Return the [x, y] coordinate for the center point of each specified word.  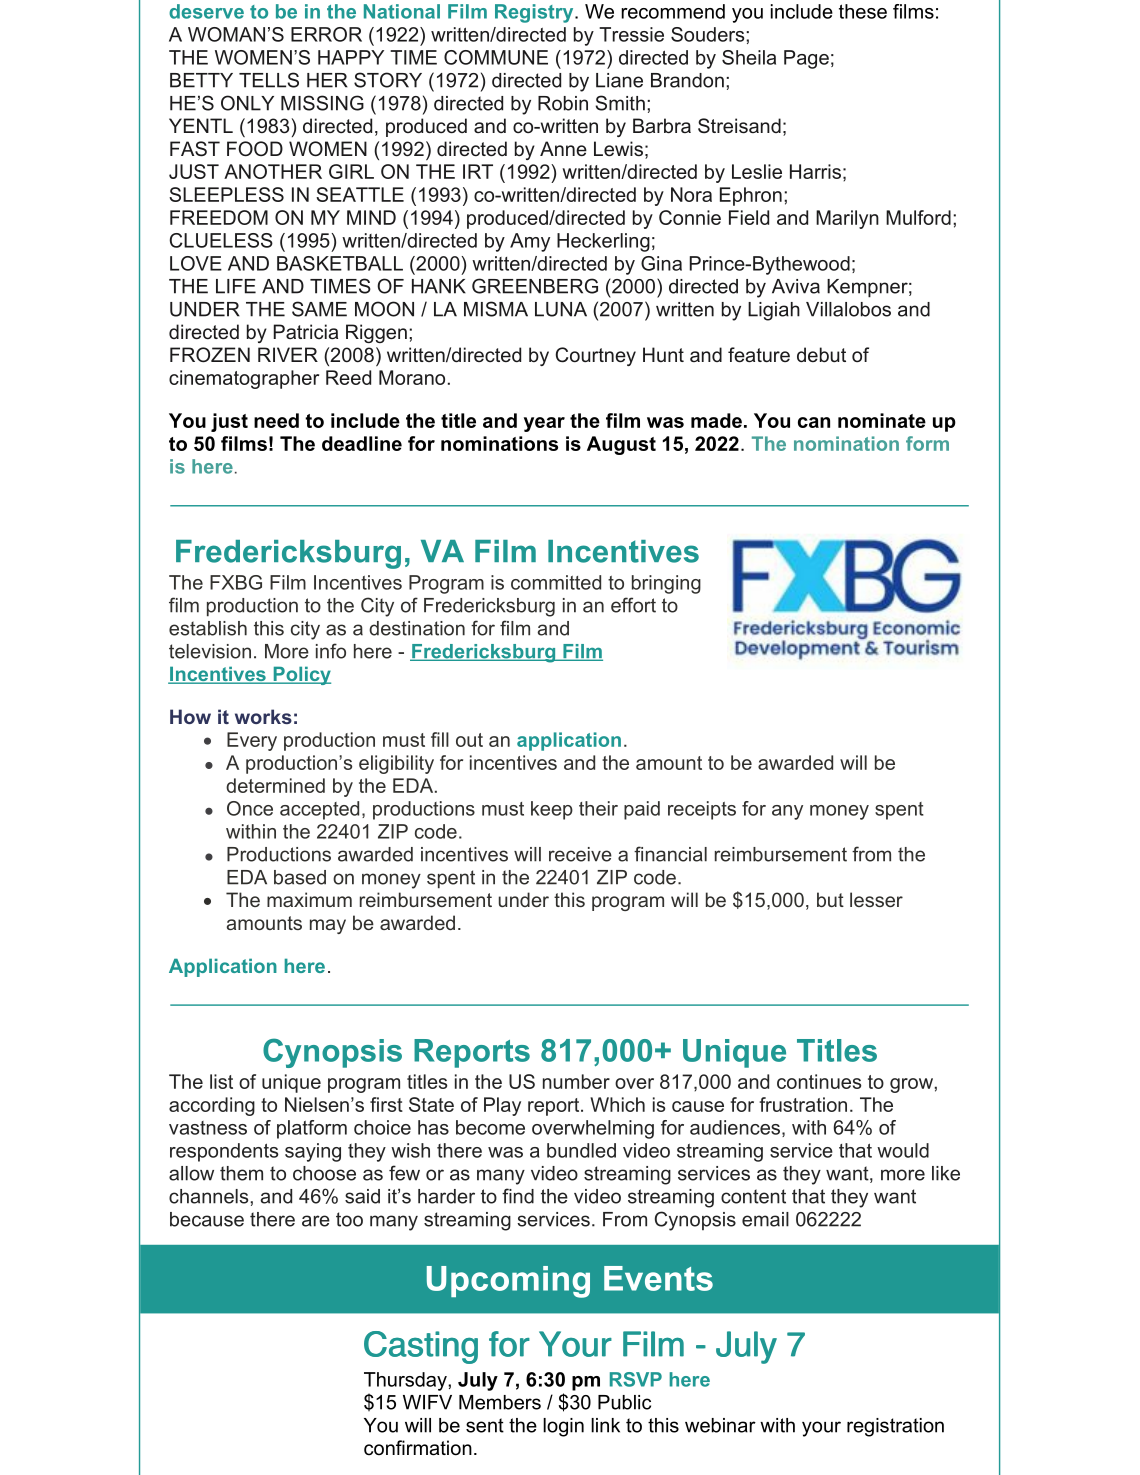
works [263, 716]
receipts [702, 810]
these [863, 11]
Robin [563, 103]
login [563, 1427]
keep [552, 810]
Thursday [406, 1381]
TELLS [269, 80]
